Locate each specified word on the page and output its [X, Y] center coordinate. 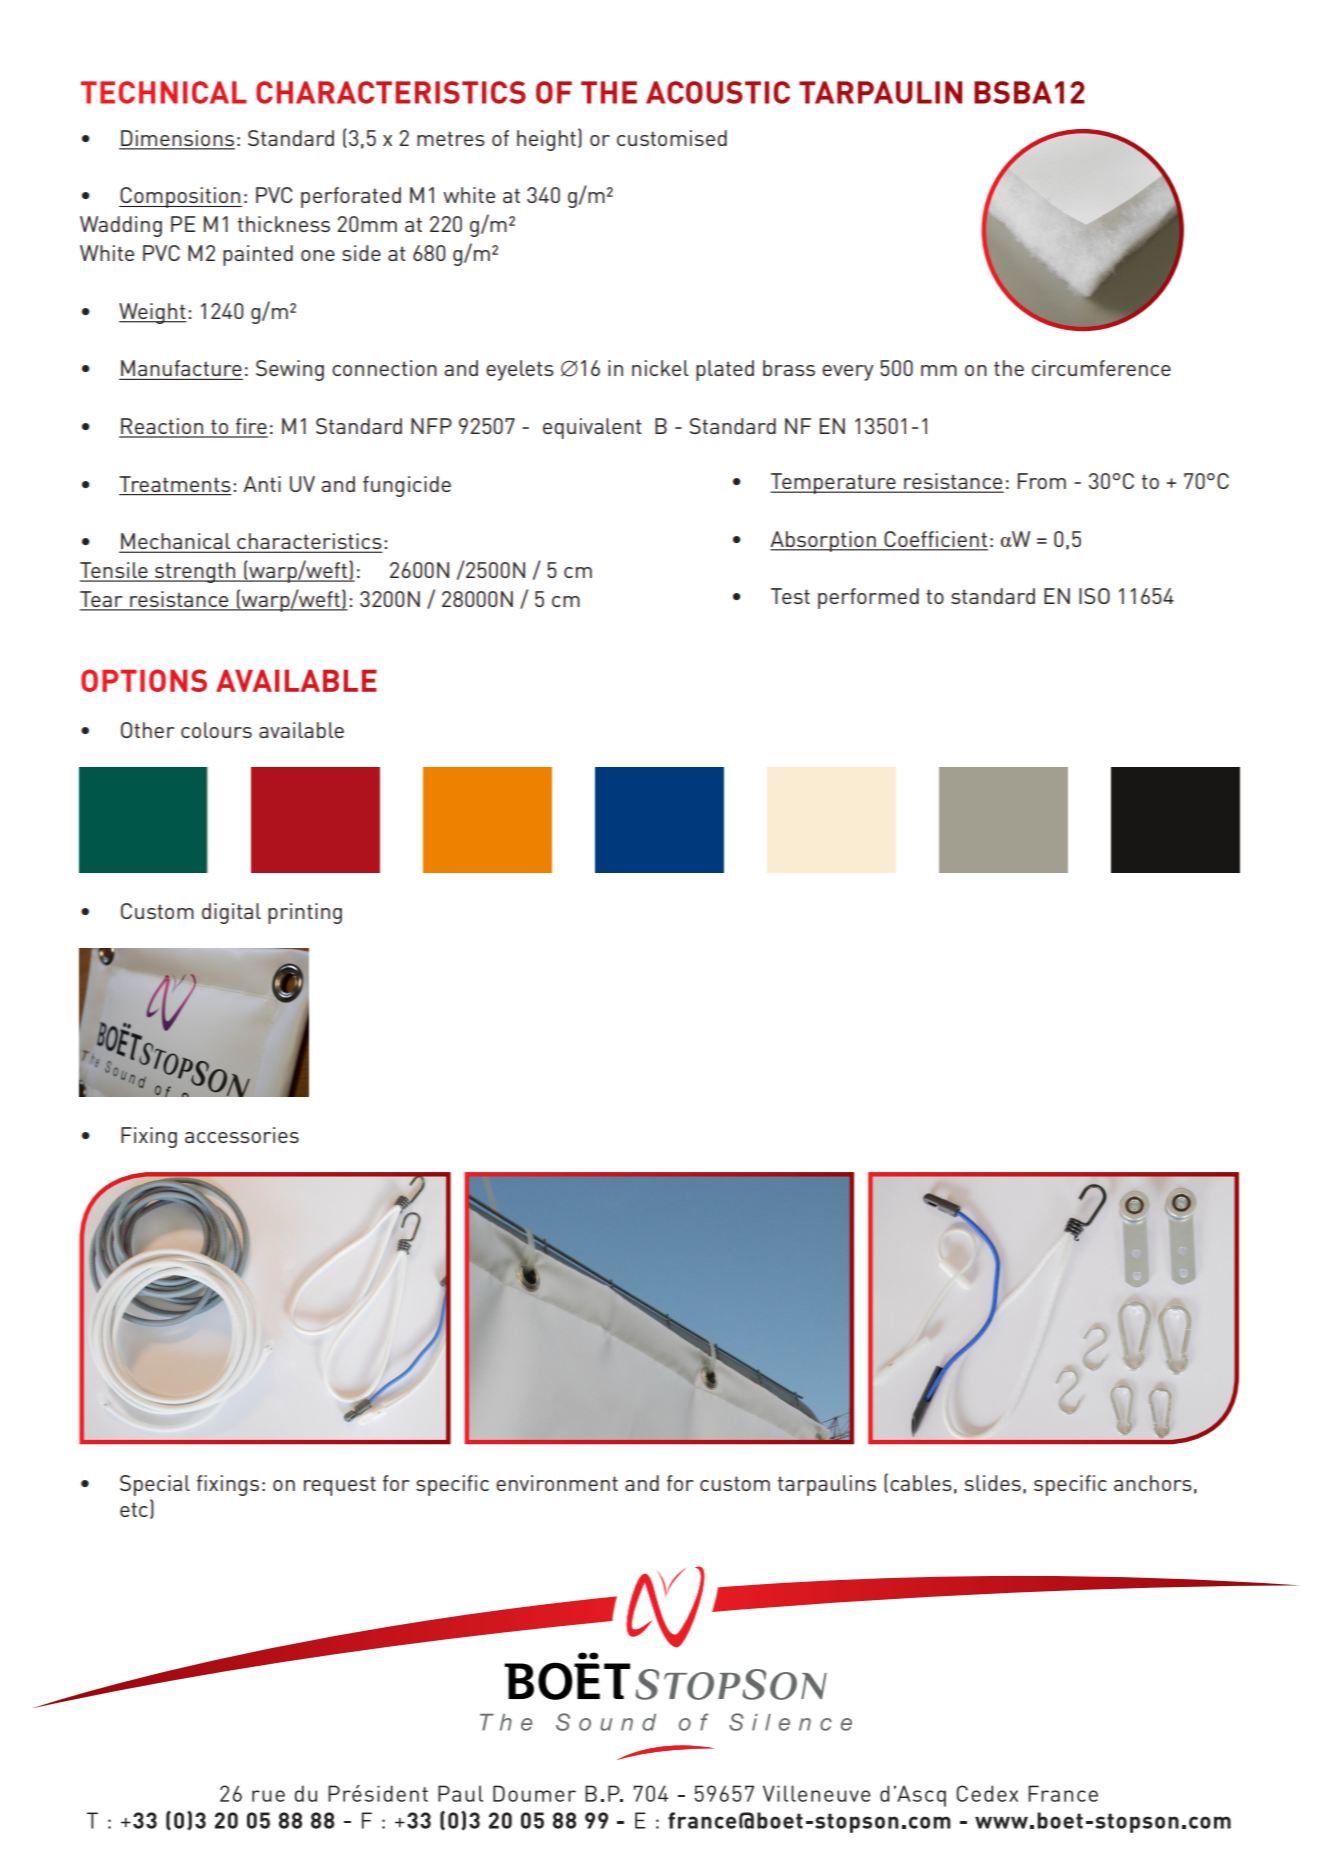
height [546, 140]
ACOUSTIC [718, 92]
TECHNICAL [164, 92]
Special [155, 1485]
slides [992, 1483]
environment [557, 1483]
